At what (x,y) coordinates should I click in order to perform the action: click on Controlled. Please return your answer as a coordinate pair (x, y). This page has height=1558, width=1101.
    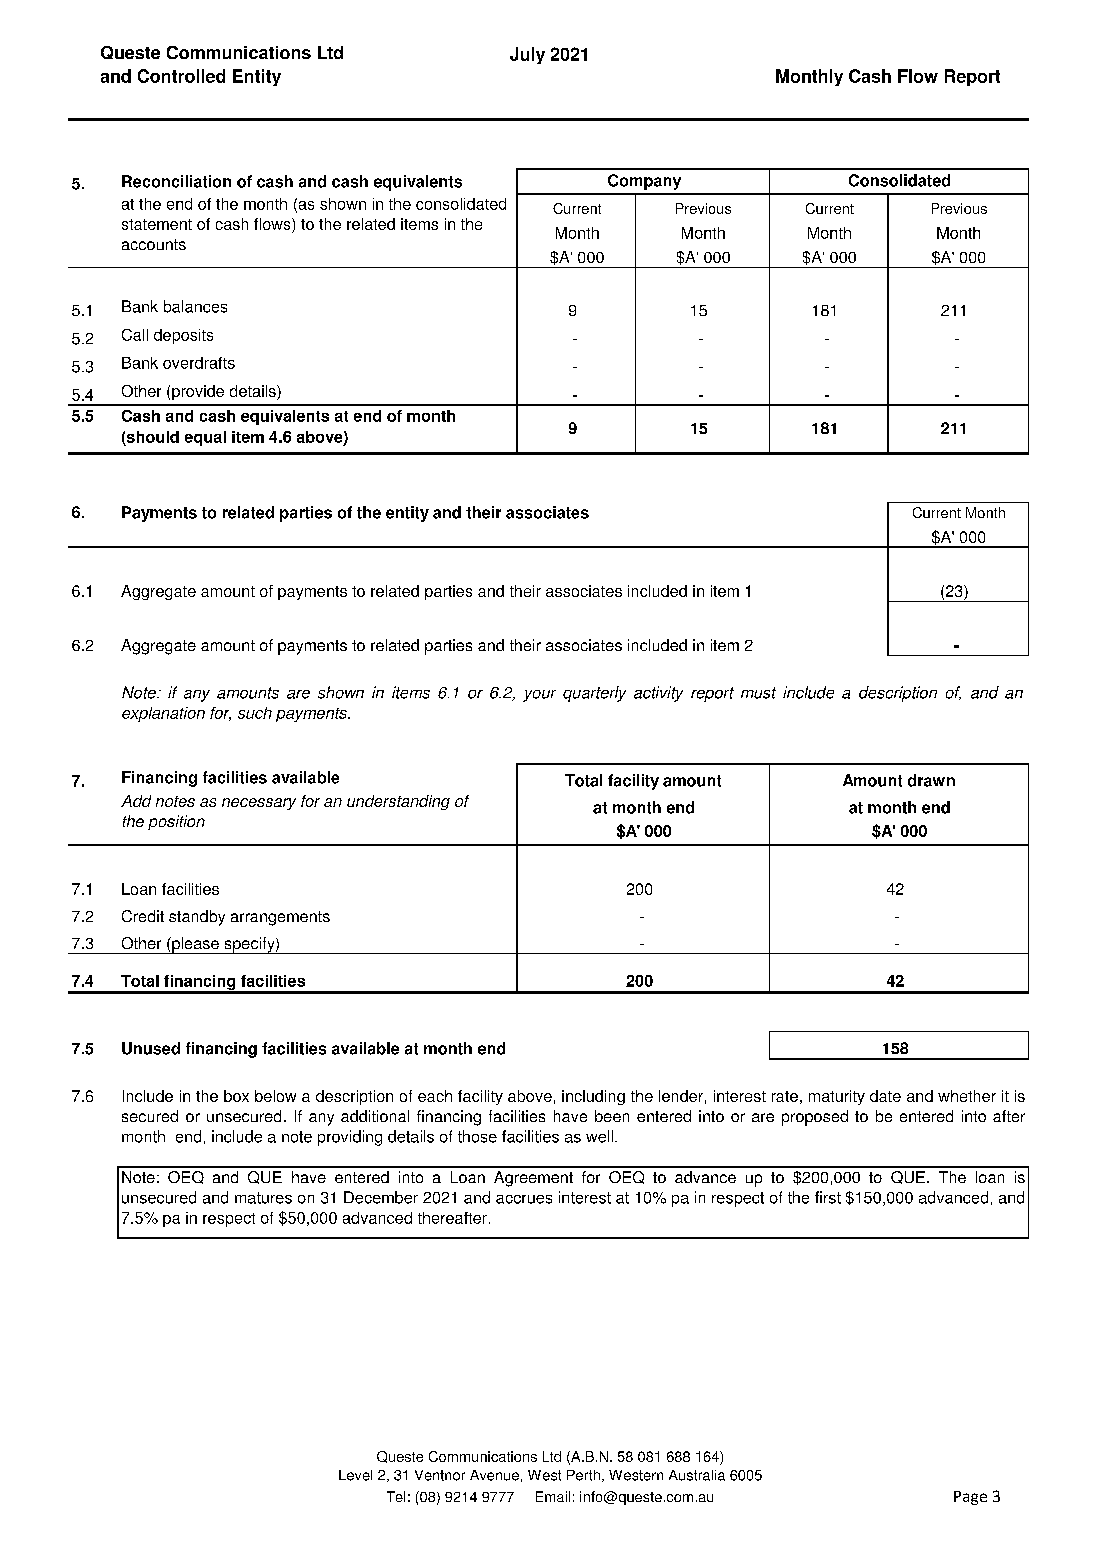
    Looking at the image, I should click on (181, 76).
